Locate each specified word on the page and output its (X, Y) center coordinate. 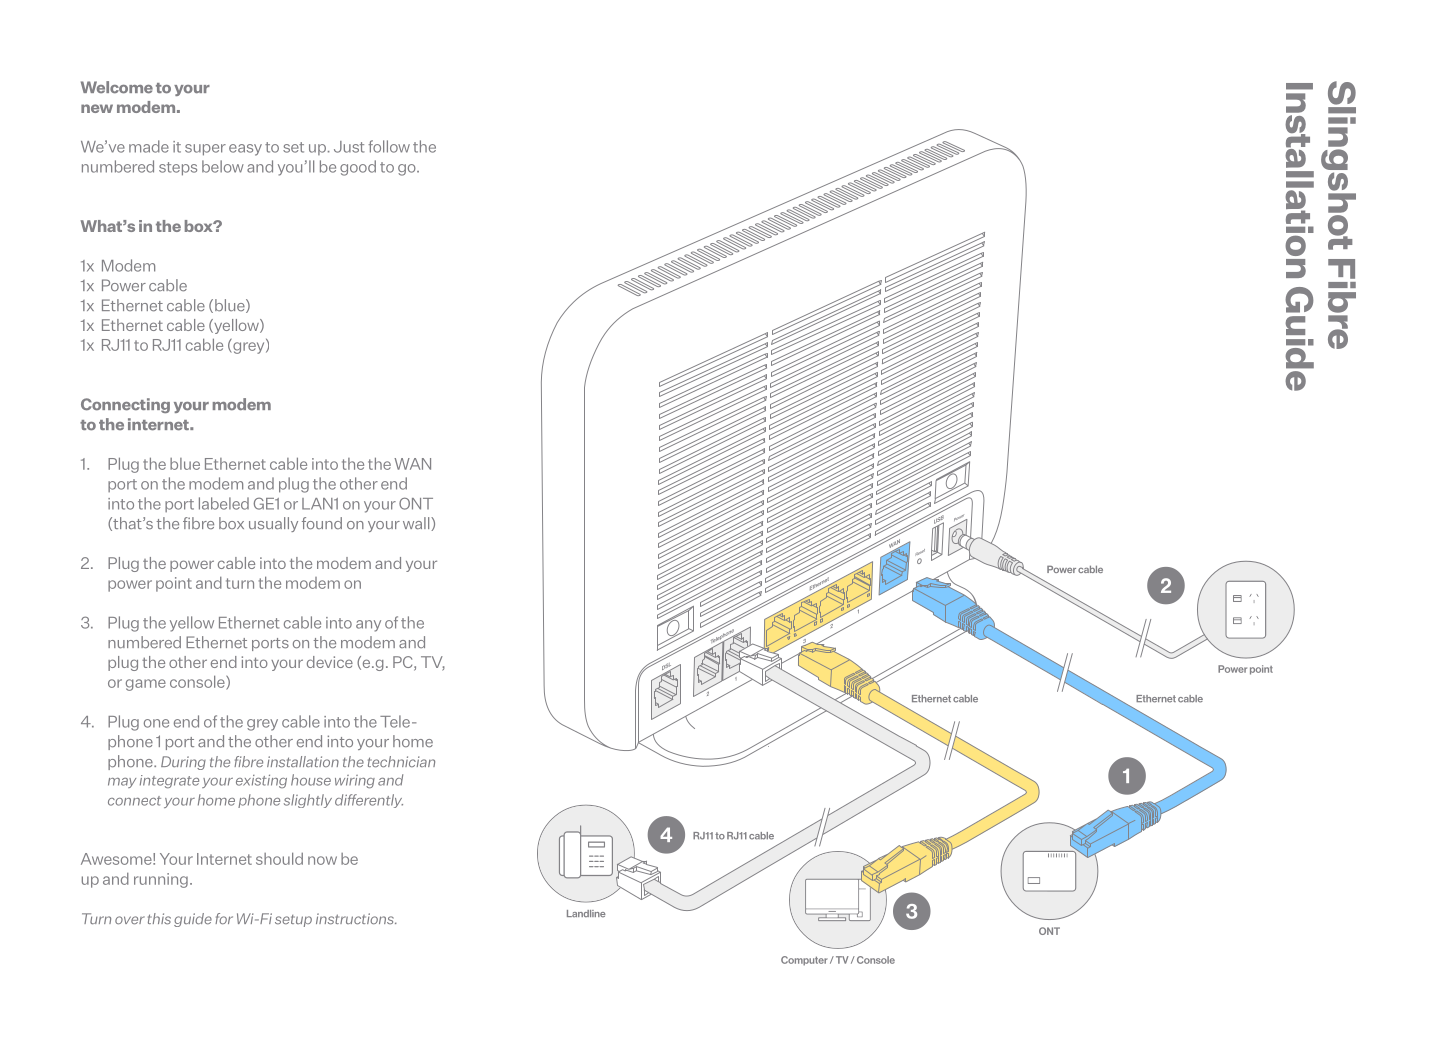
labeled (224, 503)
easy (245, 150)
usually (273, 524)
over (130, 920)
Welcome (117, 87)
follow (389, 146)
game (146, 685)
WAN (412, 464)
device (330, 662)
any (368, 626)
